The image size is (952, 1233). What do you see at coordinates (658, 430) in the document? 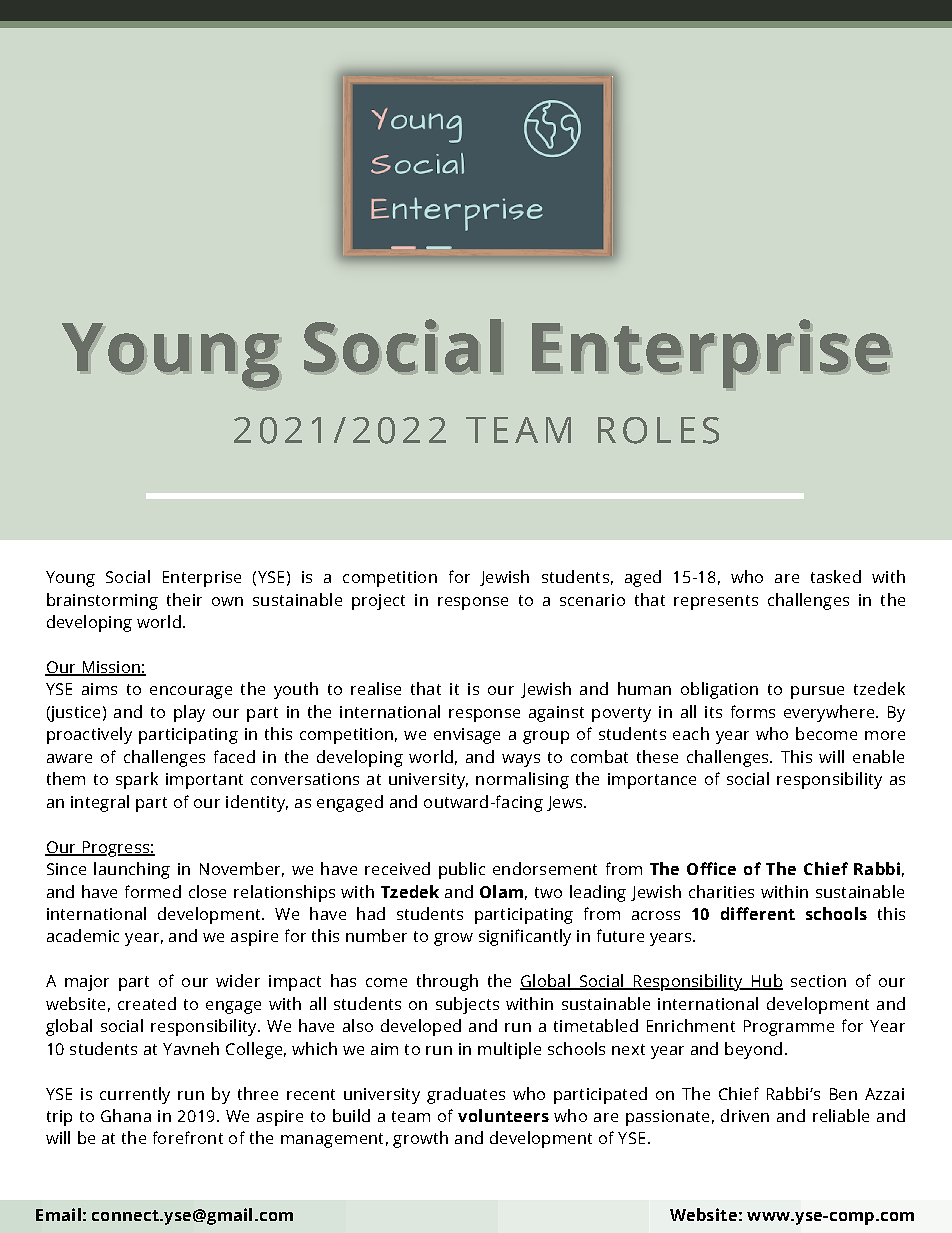
I see `ROLES` at bounding box center [658, 430].
